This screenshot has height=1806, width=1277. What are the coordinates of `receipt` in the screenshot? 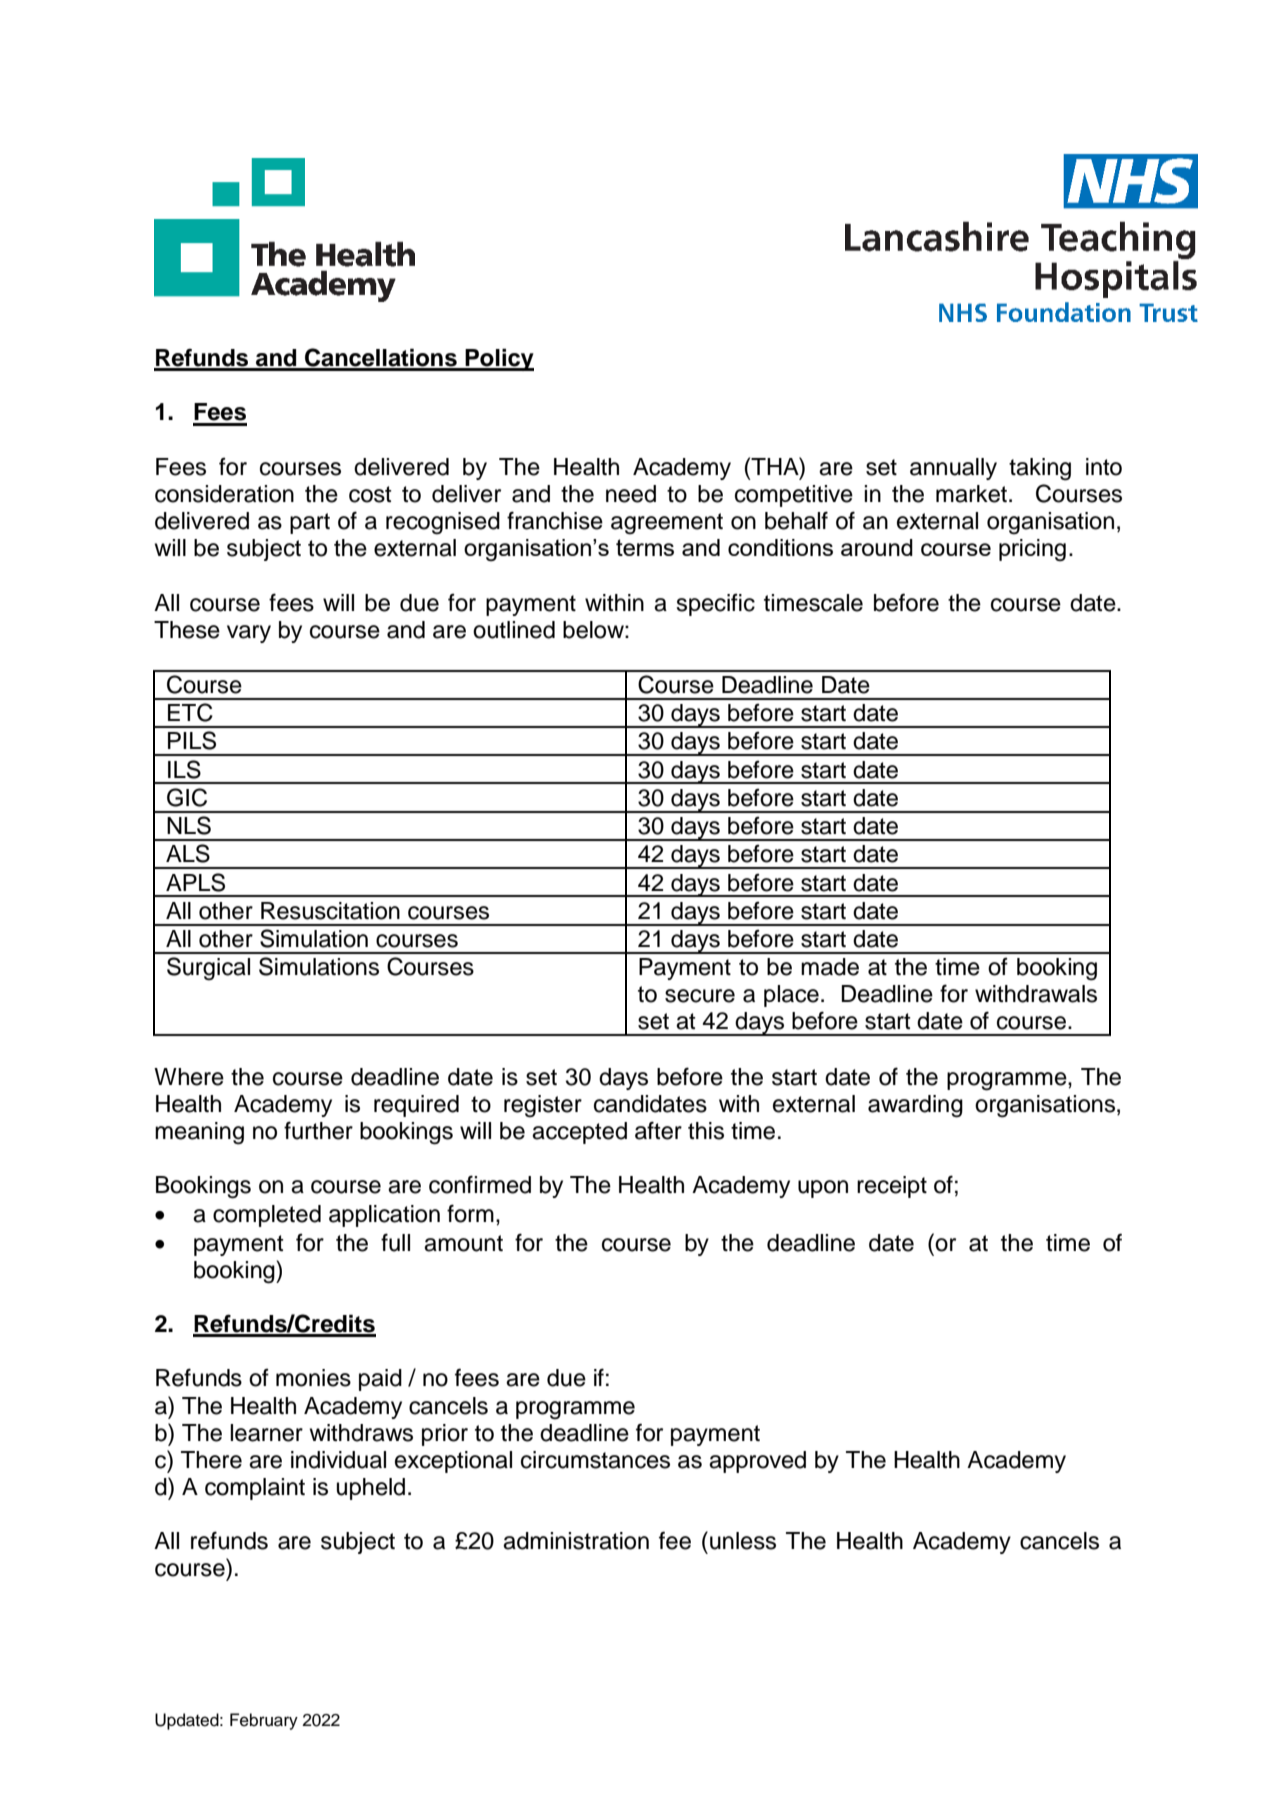 It's located at (892, 1187).
